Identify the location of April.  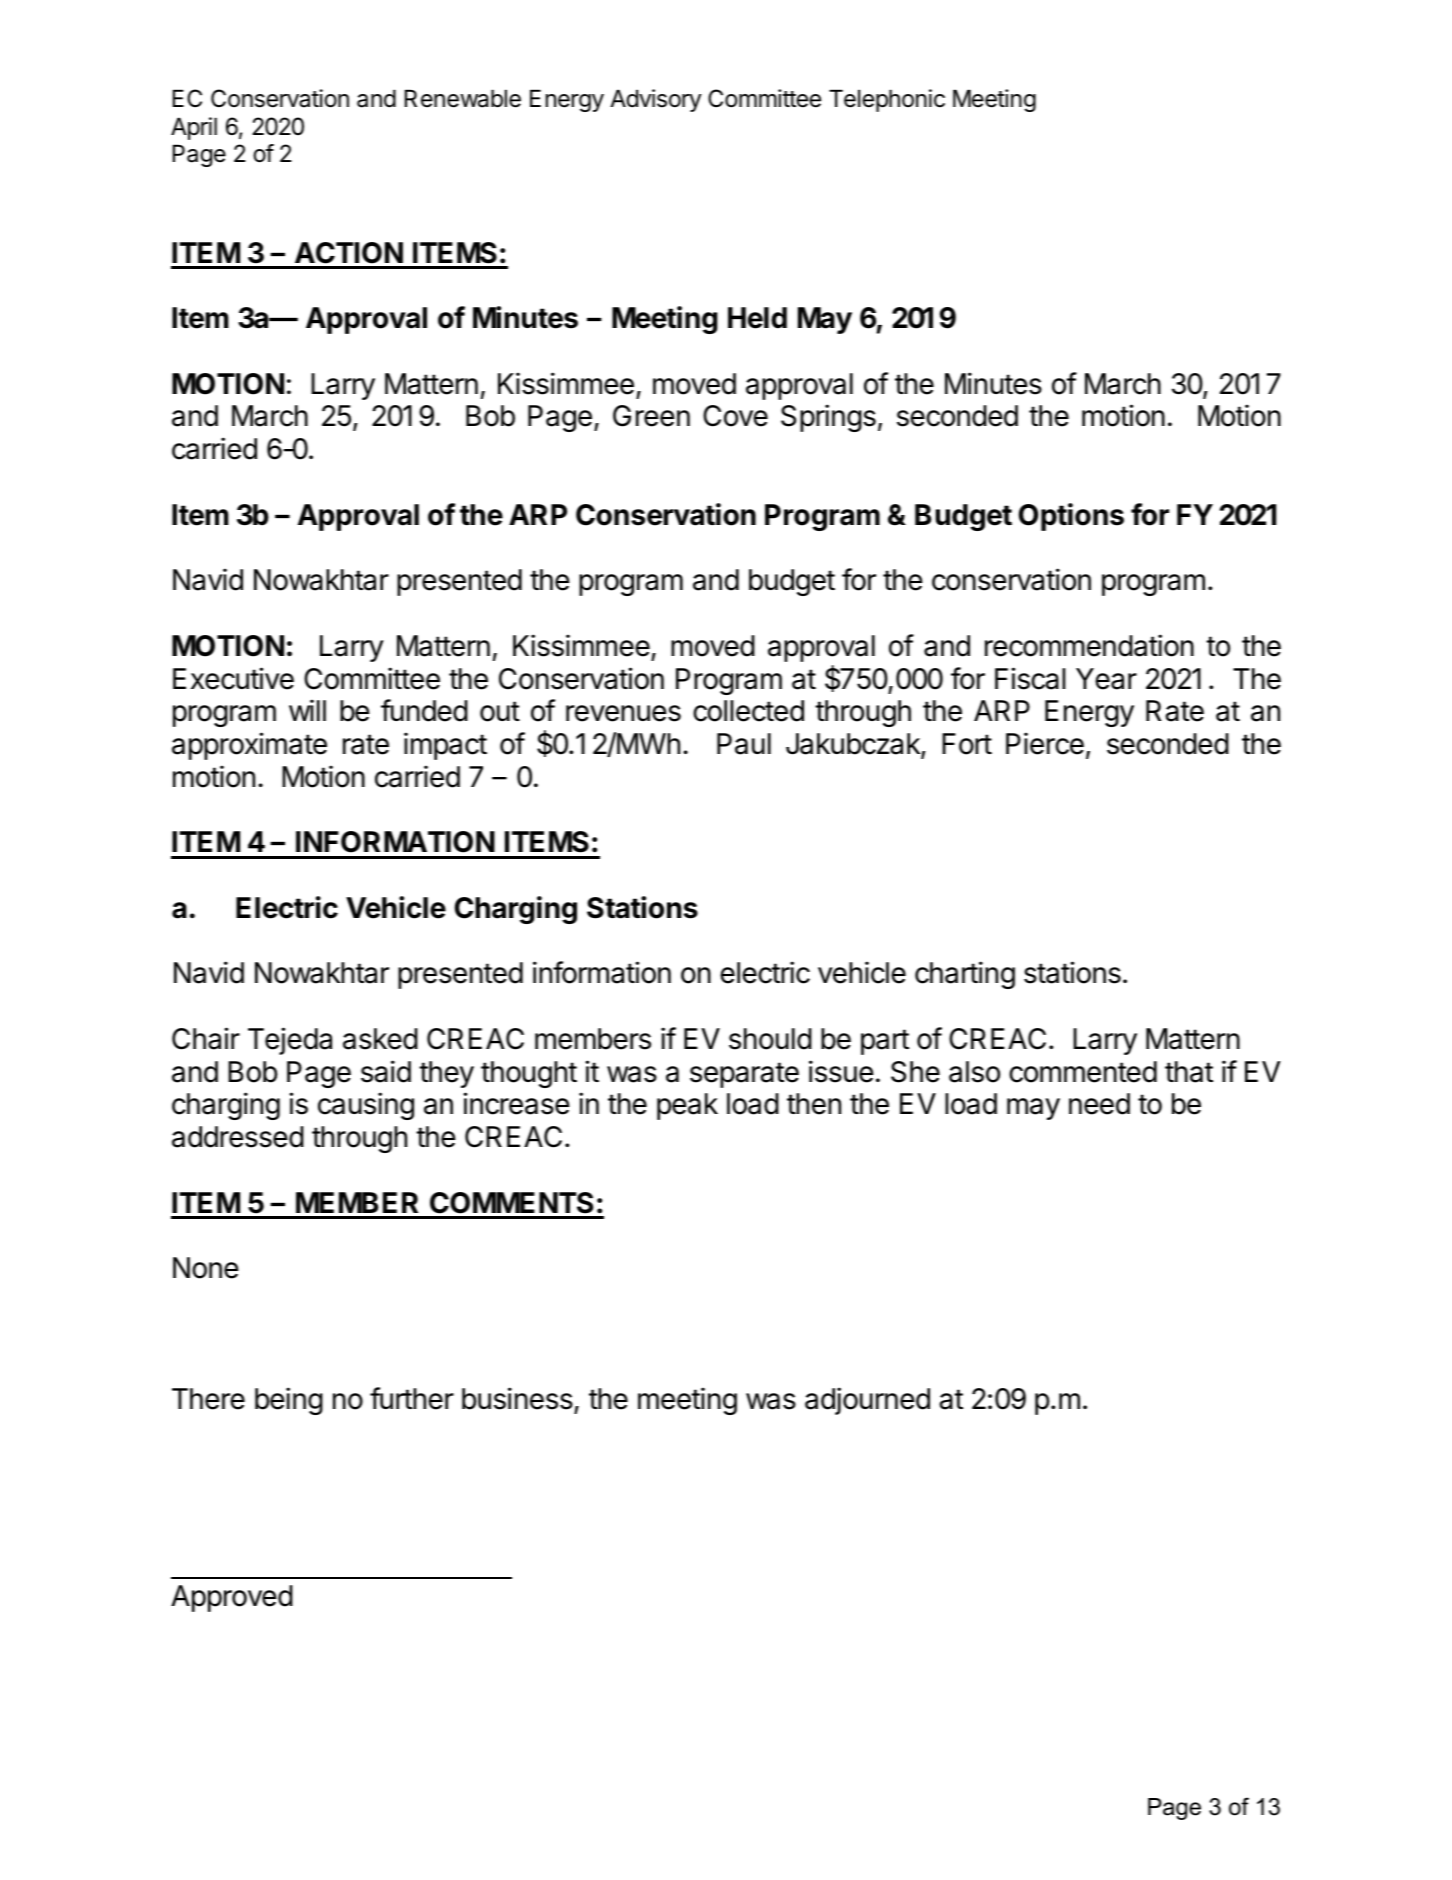
(194, 128).
